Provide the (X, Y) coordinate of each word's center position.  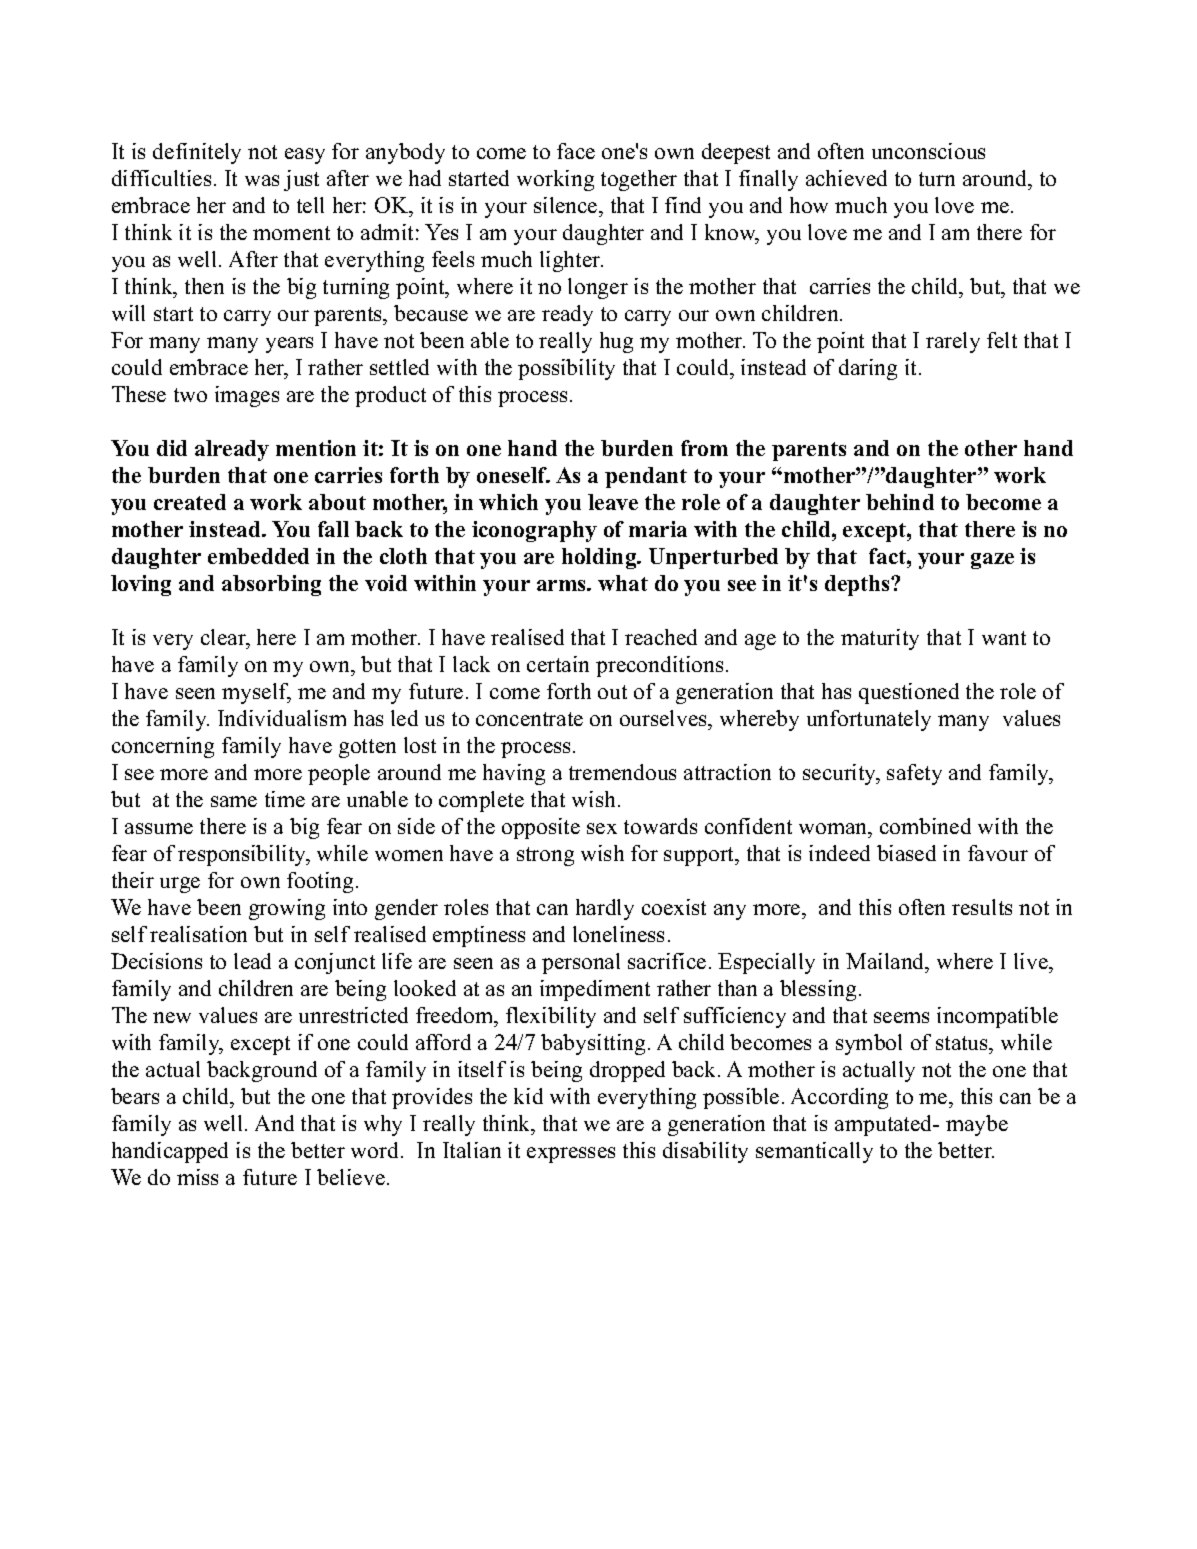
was (262, 180)
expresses (571, 1155)
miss (197, 1177)
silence (567, 207)
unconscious (928, 151)
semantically (814, 1152)
